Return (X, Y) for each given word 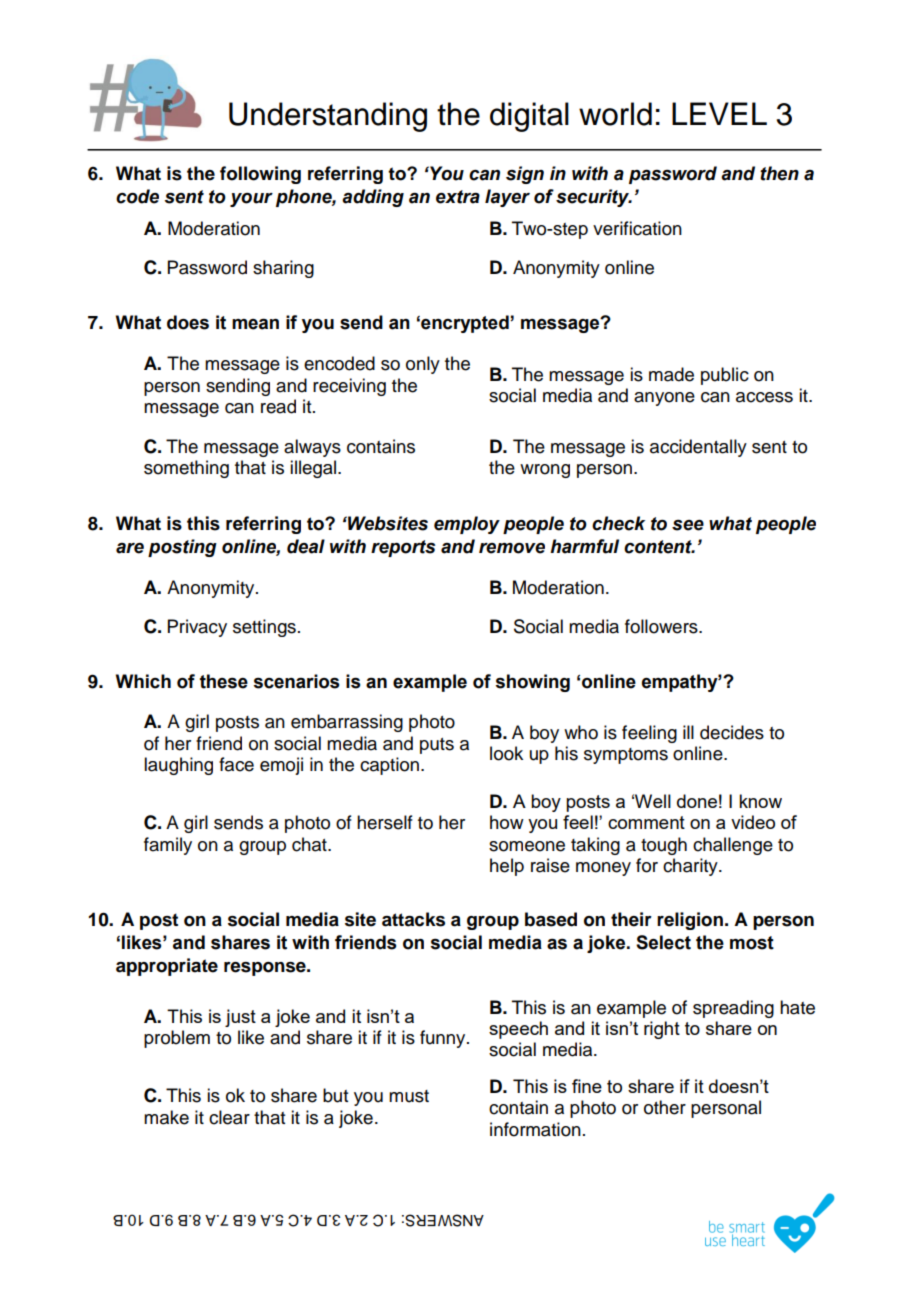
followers (662, 626)
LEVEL (719, 113)
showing (533, 683)
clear (229, 1117)
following (260, 175)
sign (525, 175)
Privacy (197, 628)
